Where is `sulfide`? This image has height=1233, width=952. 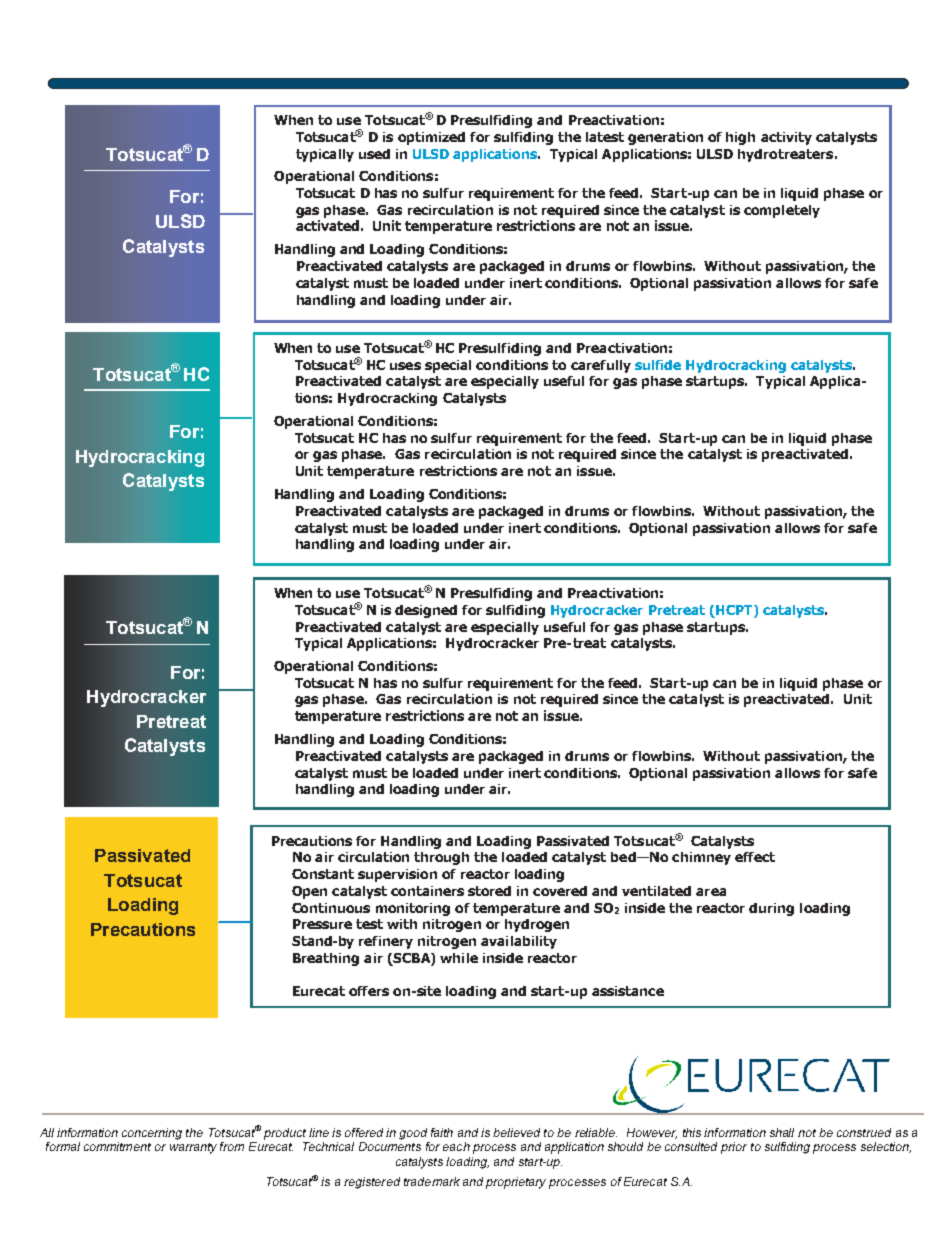 sulfide is located at coordinates (658, 365).
